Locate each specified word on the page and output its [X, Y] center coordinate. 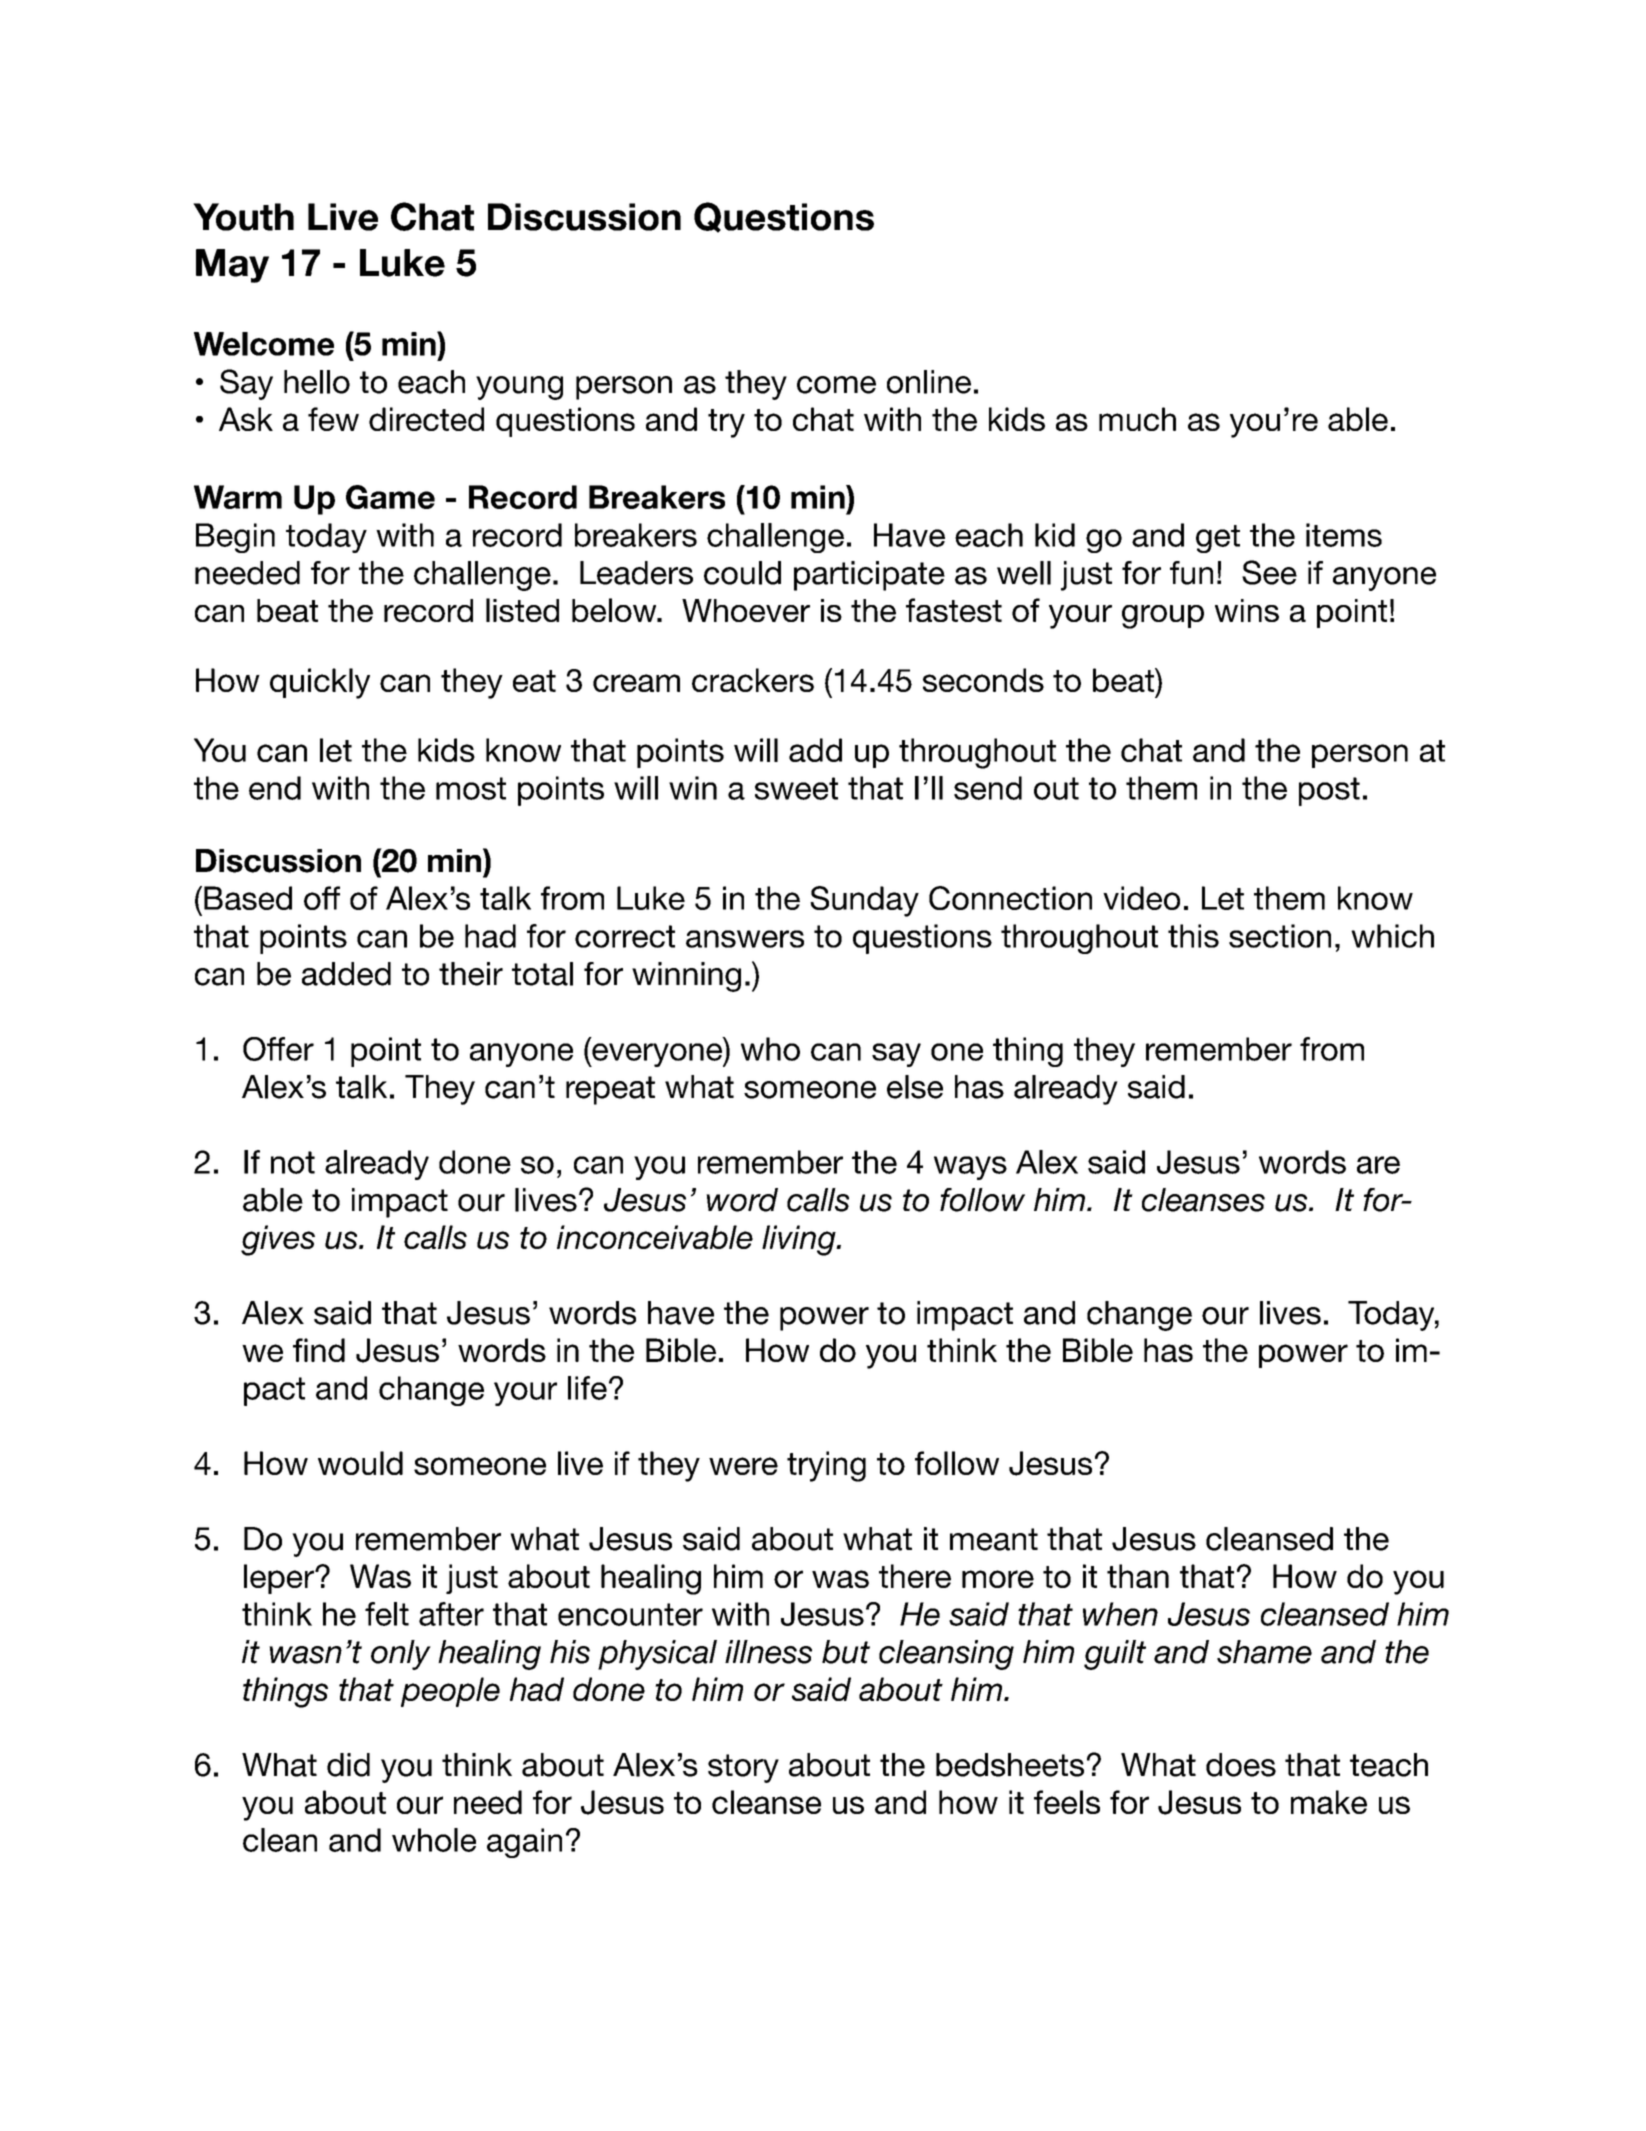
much [1137, 419]
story [743, 1768]
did [348, 1765]
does [1241, 1765]
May [232, 266]
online [929, 382]
